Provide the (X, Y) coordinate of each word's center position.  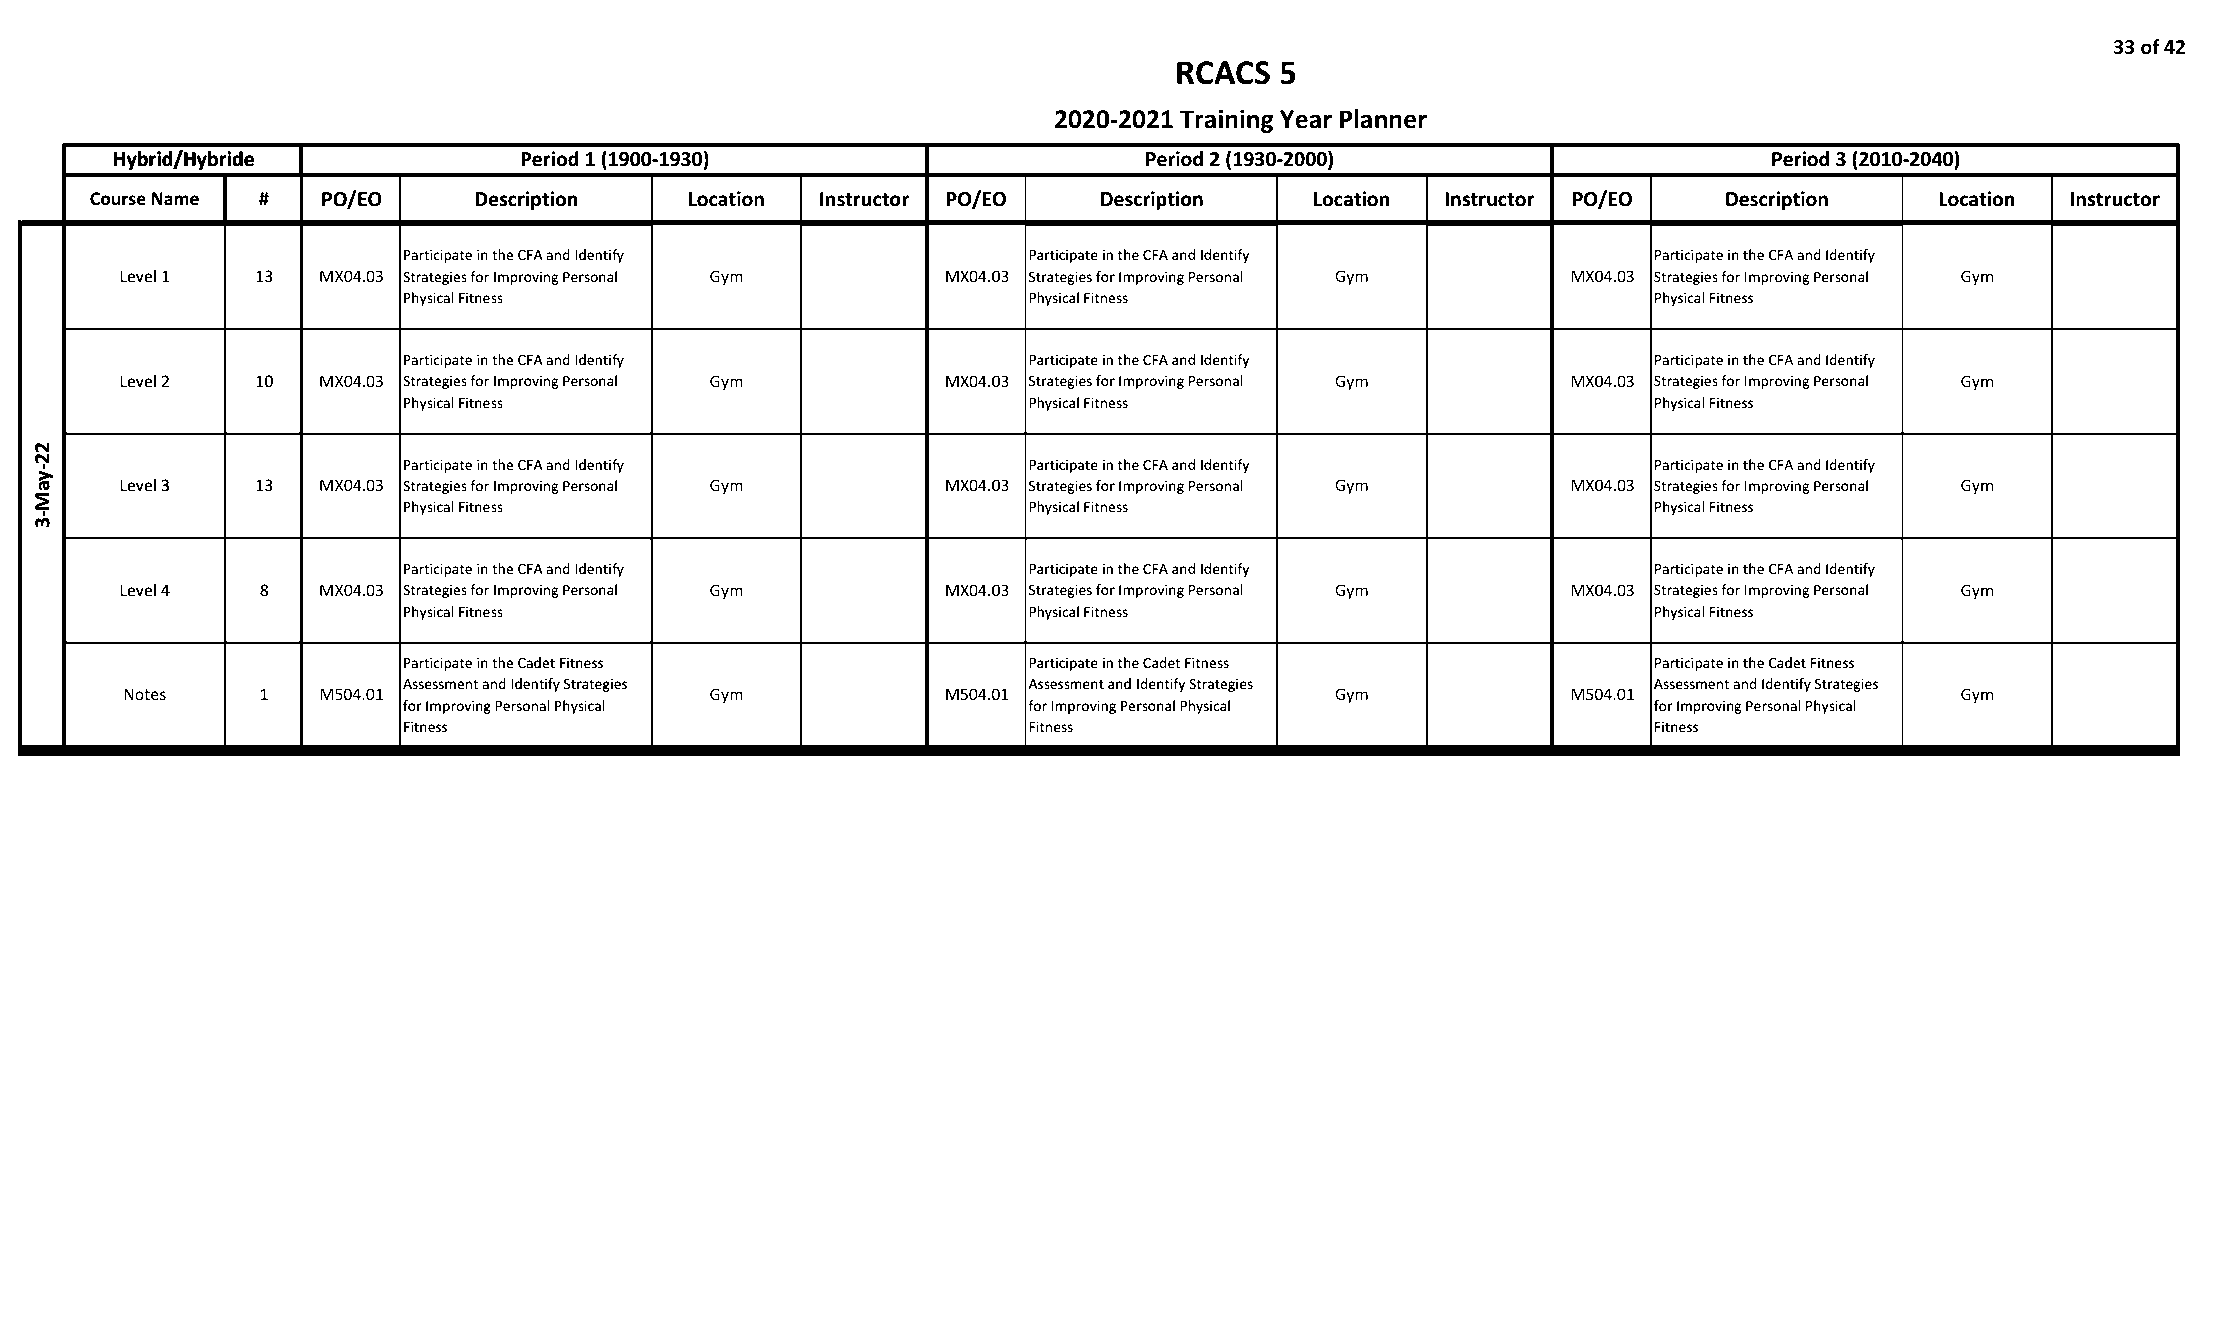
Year (1306, 119)
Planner (1383, 119)
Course (118, 198)
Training (1226, 121)
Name (175, 198)
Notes (145, 694)
